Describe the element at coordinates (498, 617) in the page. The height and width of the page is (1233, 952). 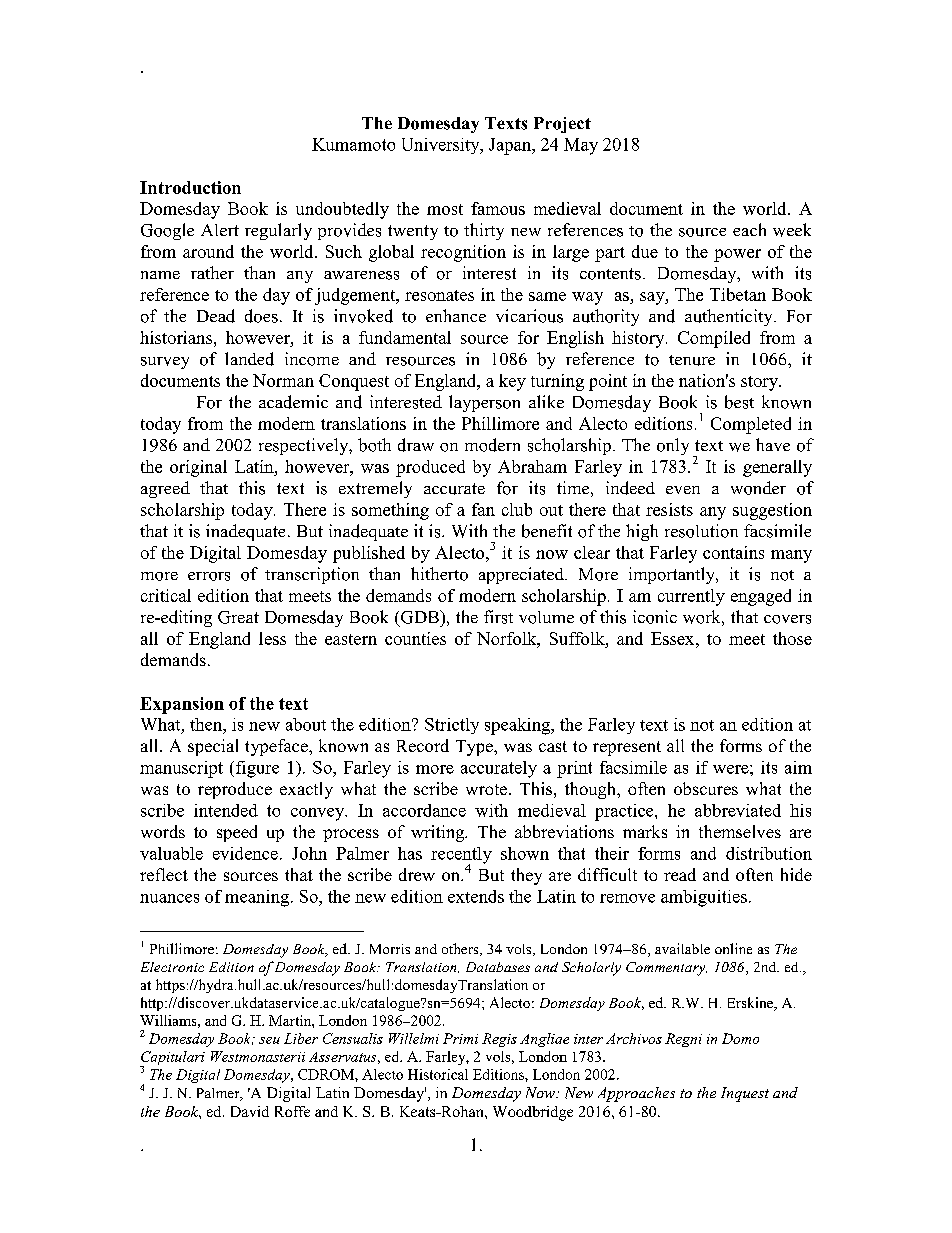
I see `first` at that location.
